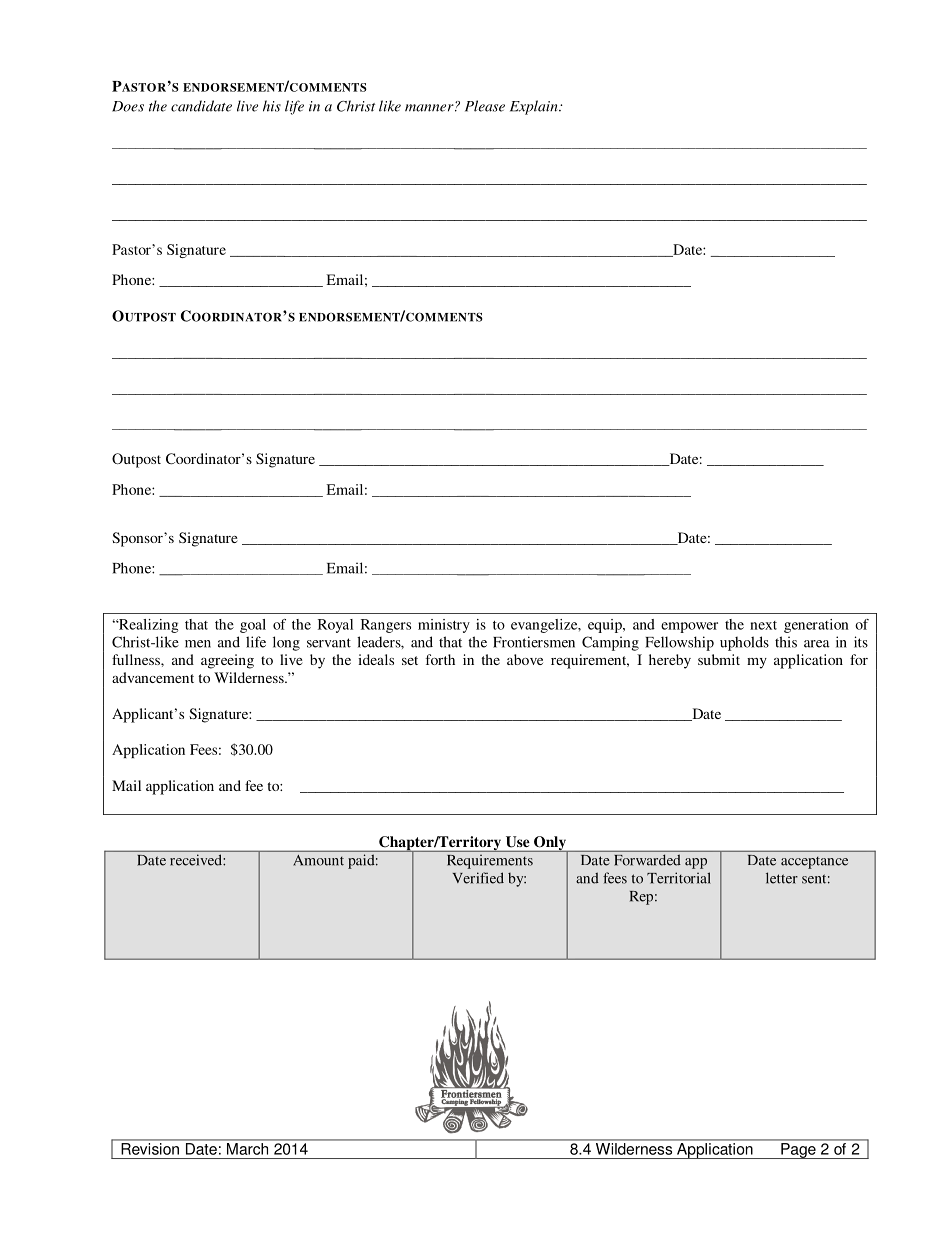 The height and width of the image is (1233, 952). I want to click on Explain, so click(535, 107).
